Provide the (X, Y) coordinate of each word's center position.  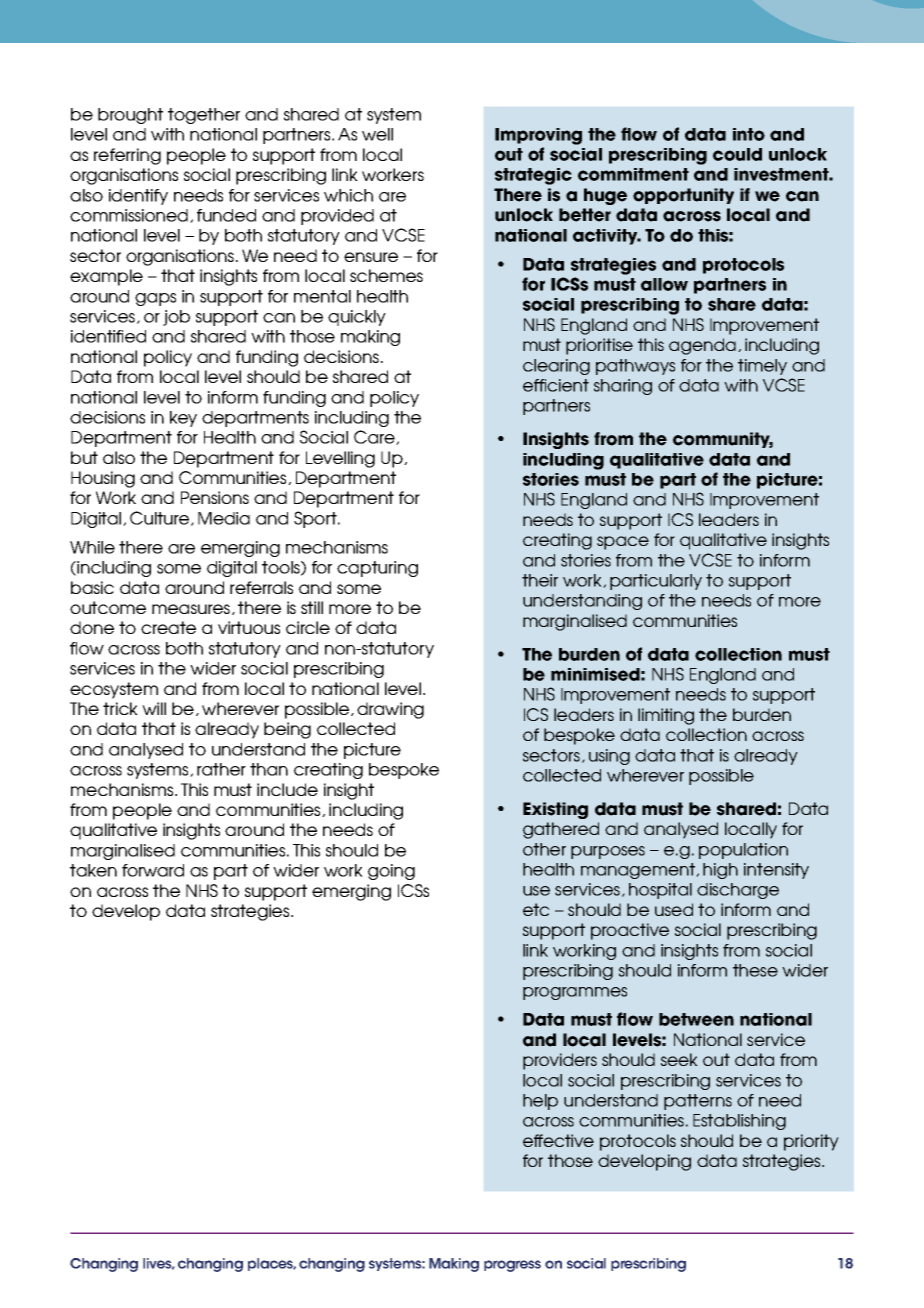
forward (153, 870)
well (377, 134)
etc (536, 909)
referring (127, 156)
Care (375, 437)
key (183, 419)
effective (558, 1140)
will (154, 708)
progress (512, 1266)
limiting (666, 716)
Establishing (739, 1122)
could (737, 154)
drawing (390, 710)
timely (762, 367)
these (755, 970)
